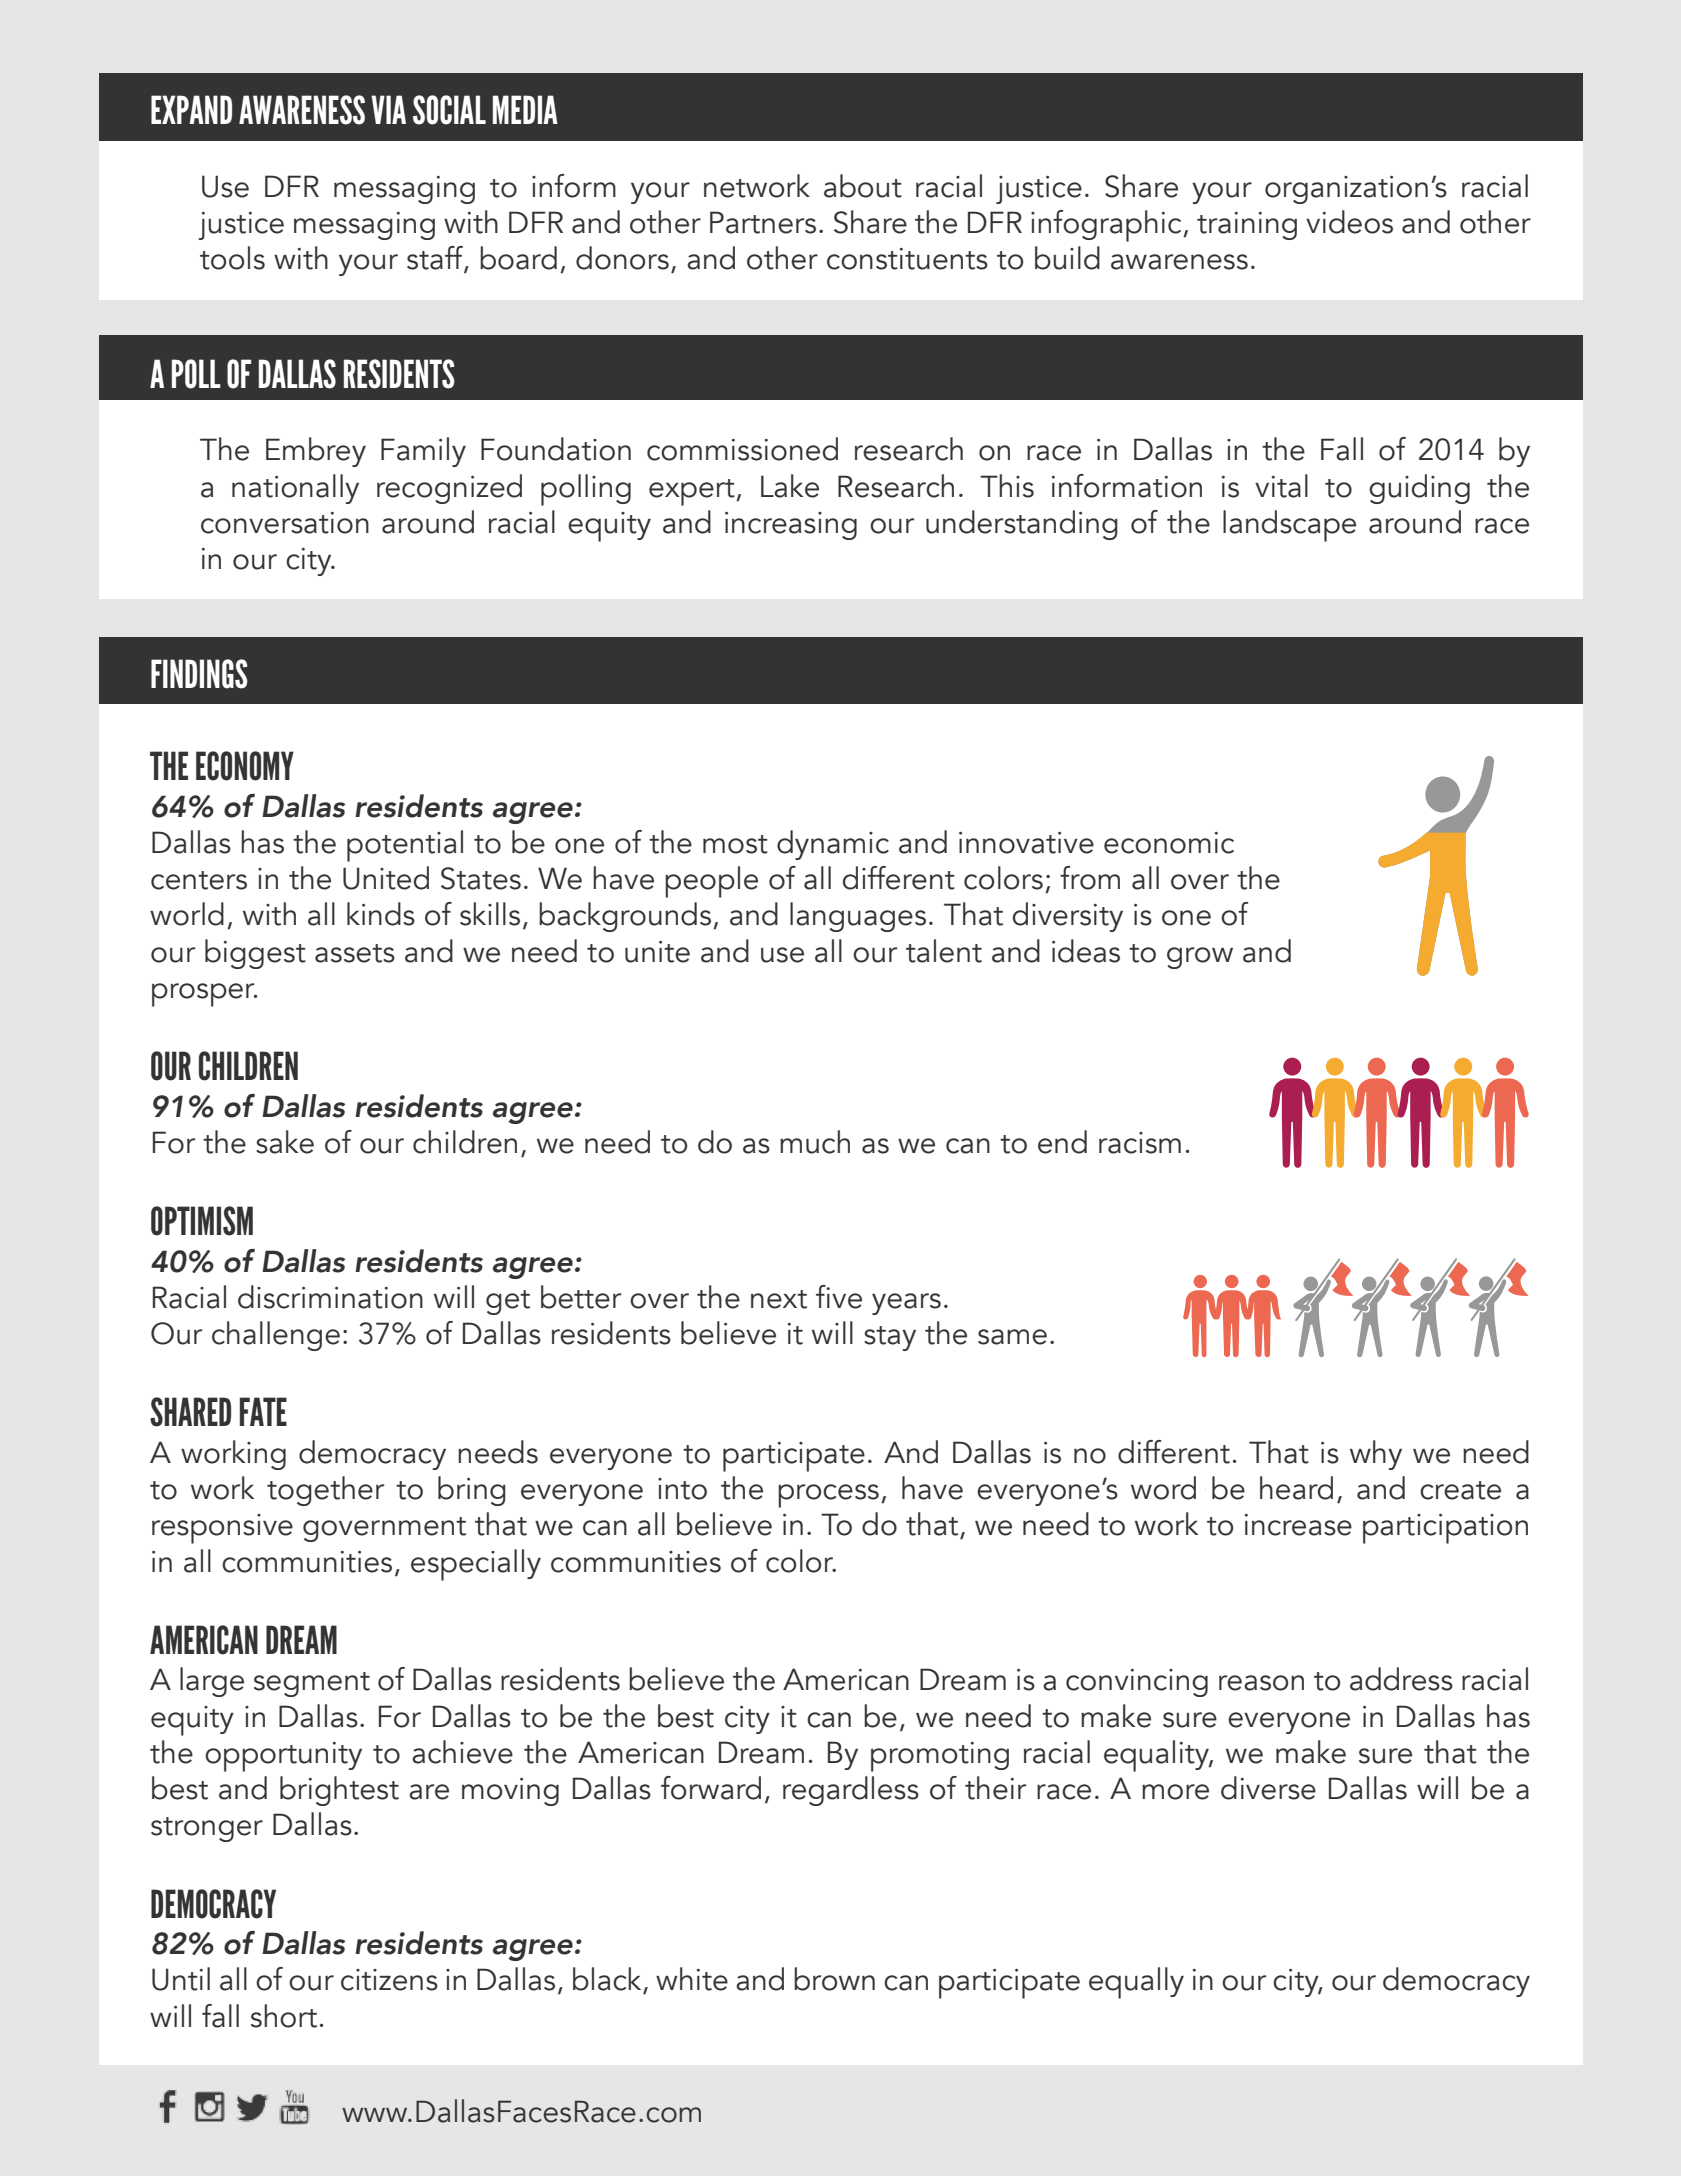 The width and height of the page is (1681, 2176). I want to click on sake, so click(285, 1142).
